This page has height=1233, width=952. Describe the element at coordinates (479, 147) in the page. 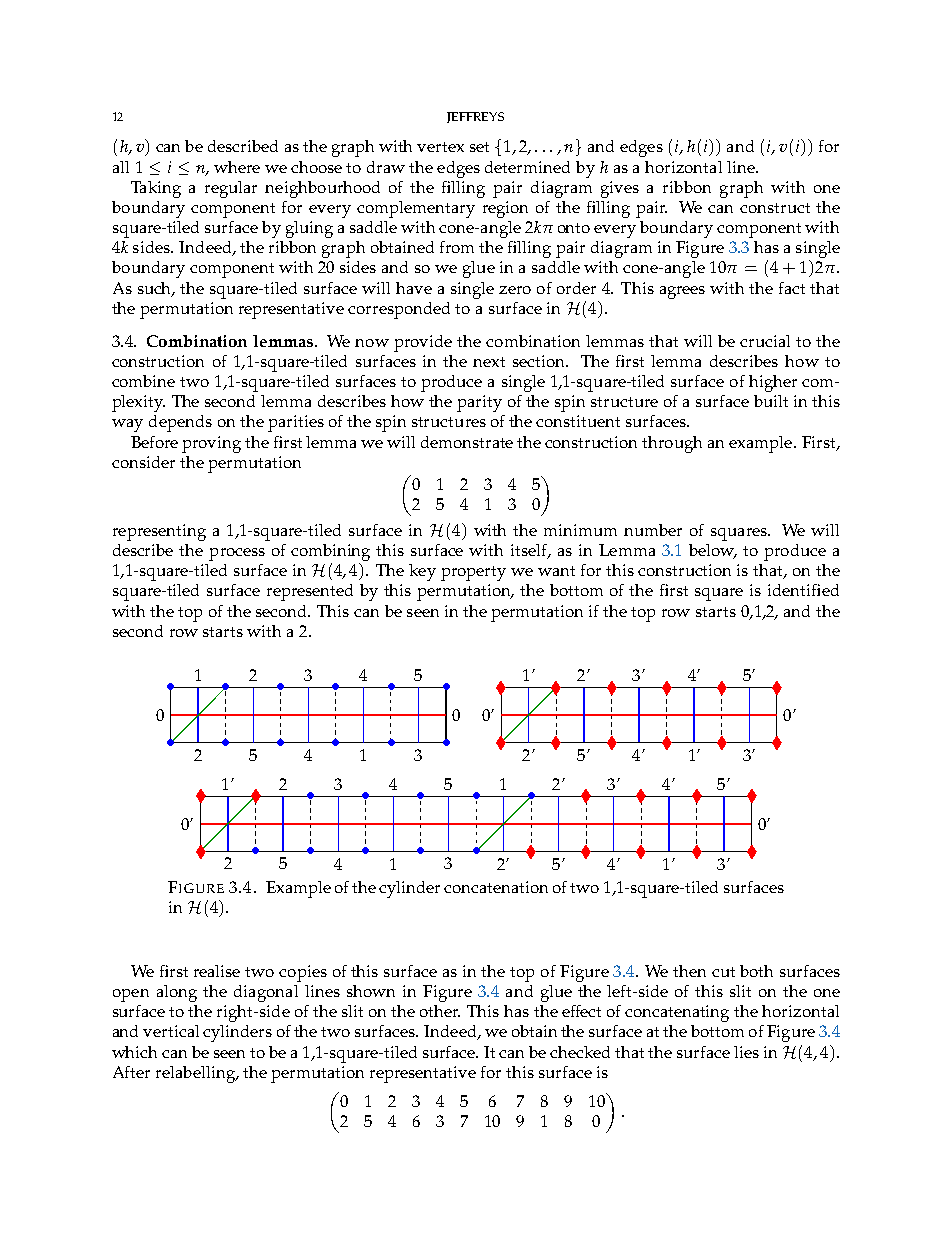

I see `set` at that location.
